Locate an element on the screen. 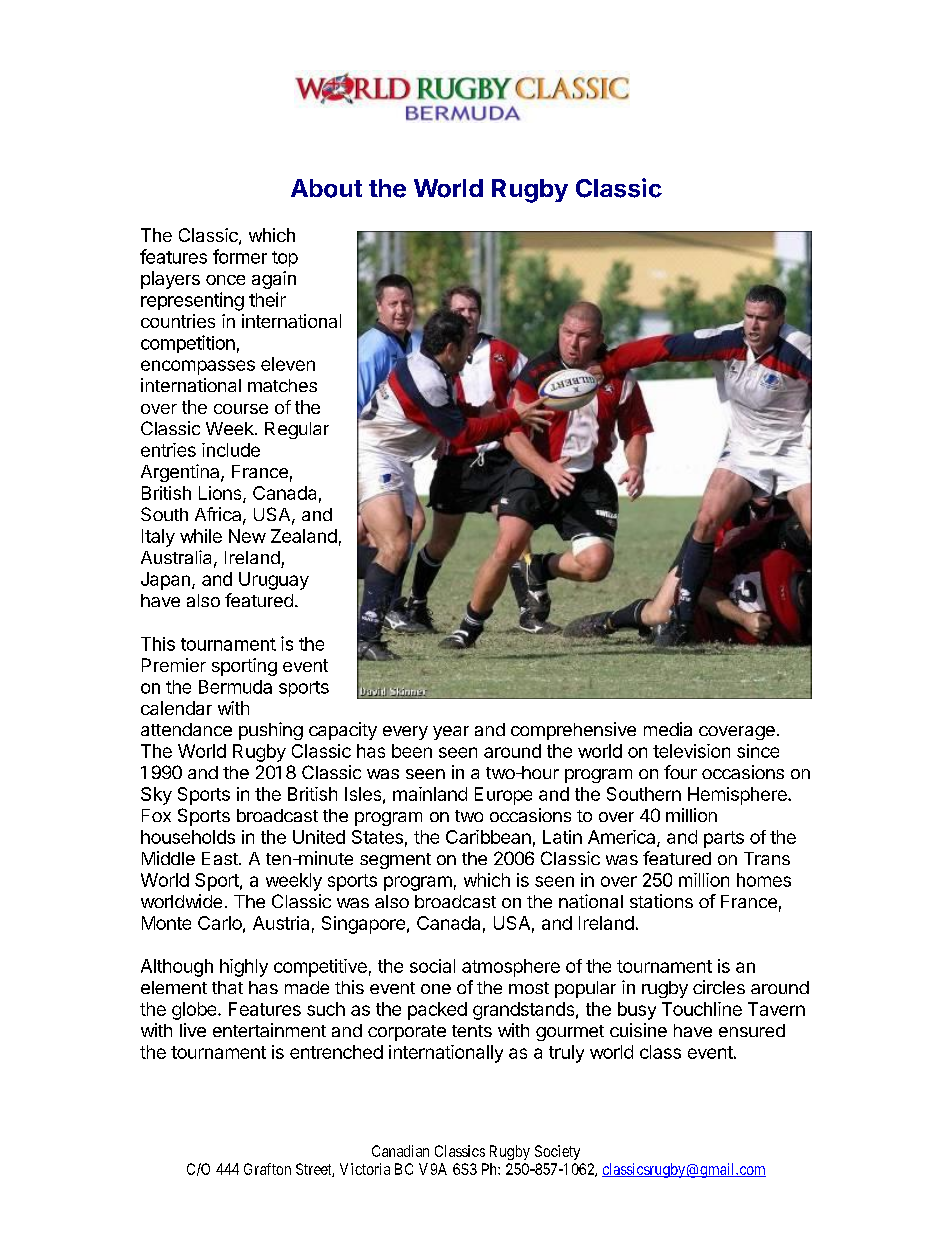 The height and width of the screenshot is (1233, 952). About is located at coordinates (326, 188).
